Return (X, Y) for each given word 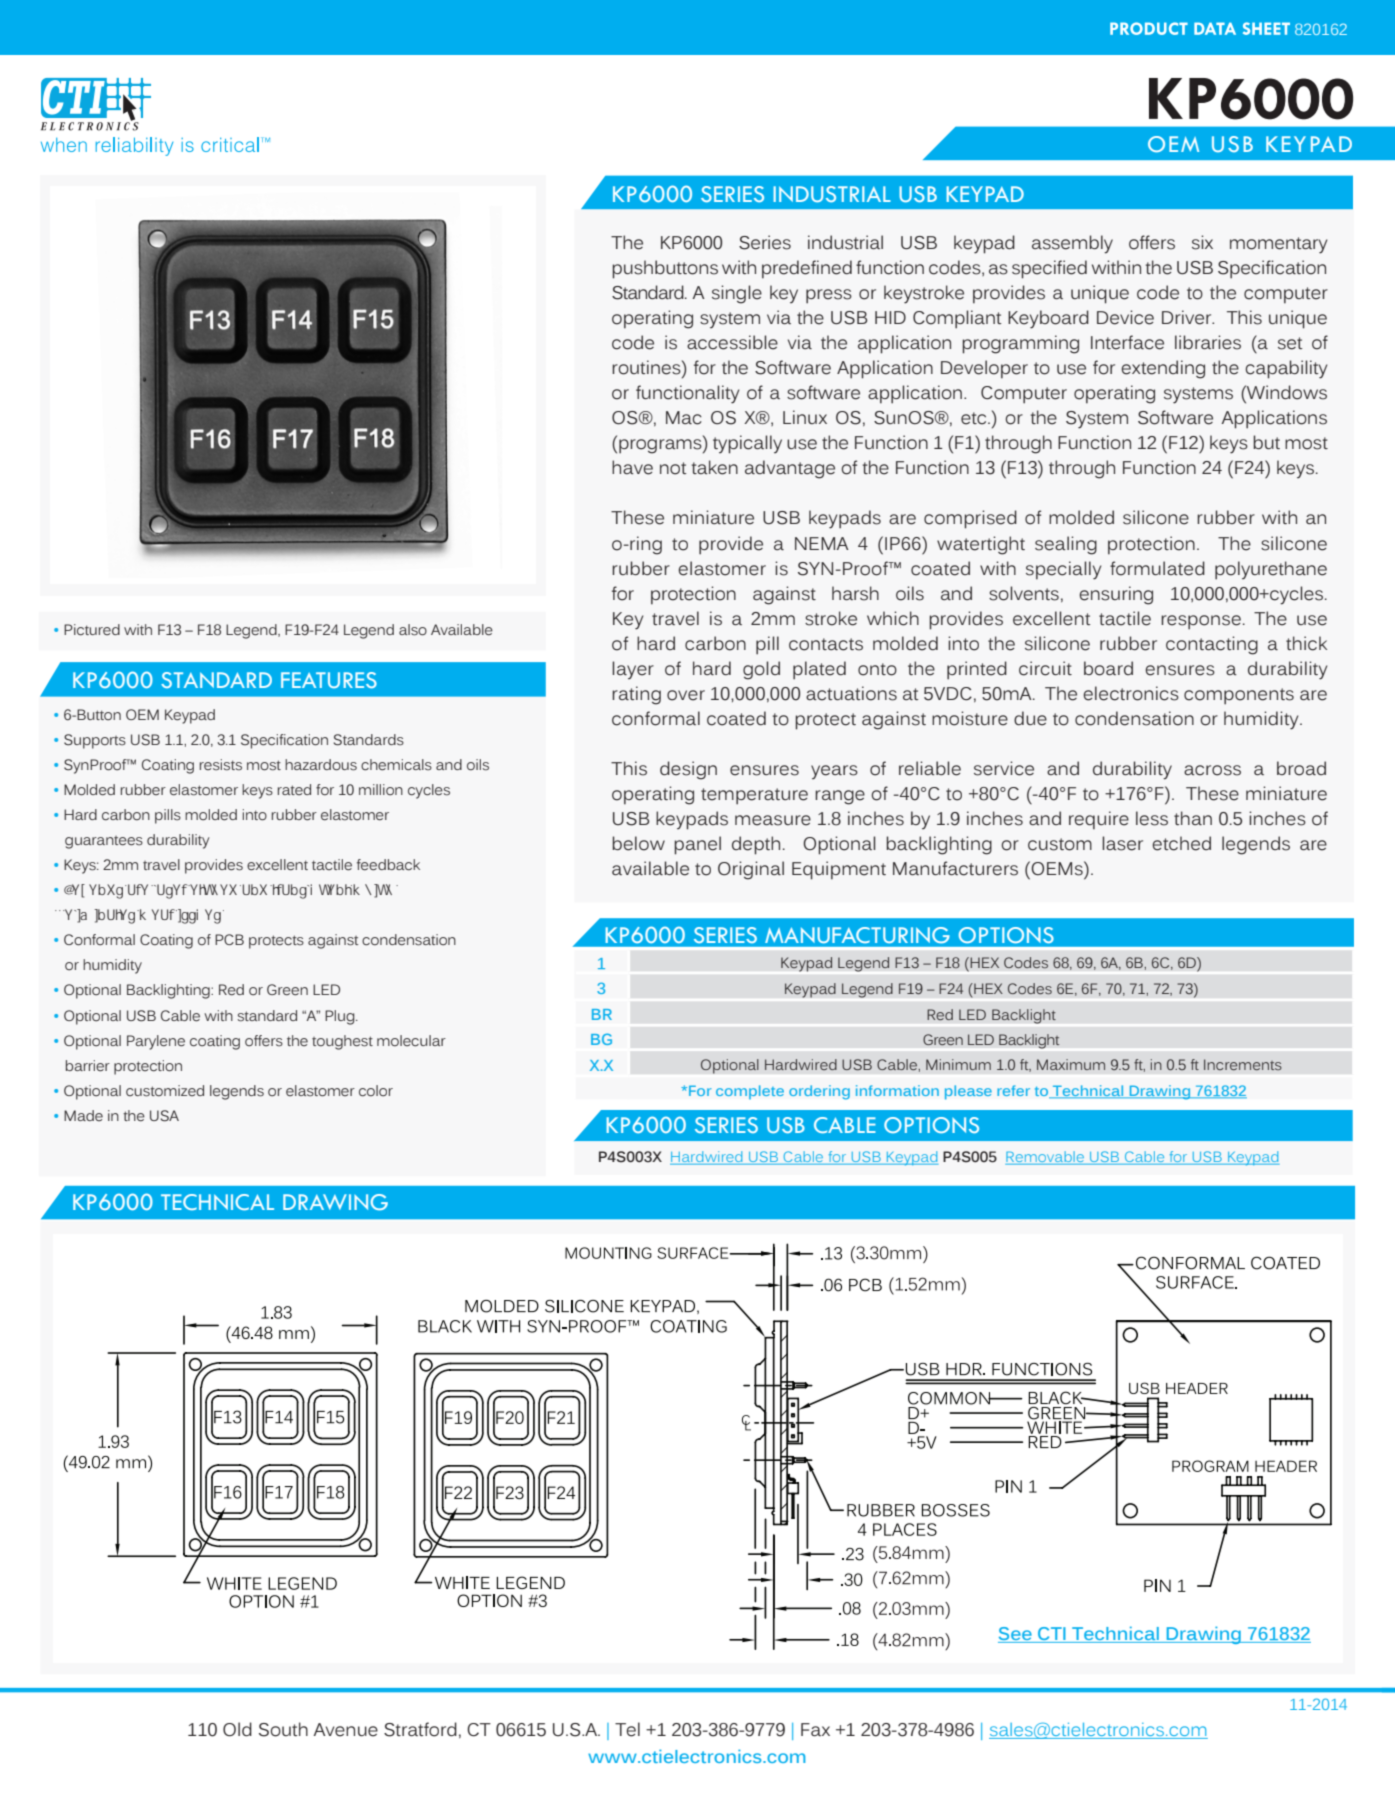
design (688, 770)
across (1212, 770)
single (737, 294)
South (283, 1729)
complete (750, 1092)
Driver (1188, 317)
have (632, 467)
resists (221, 765)
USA (164, 1116)
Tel (627, 1729)
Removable (1045, 1158)
